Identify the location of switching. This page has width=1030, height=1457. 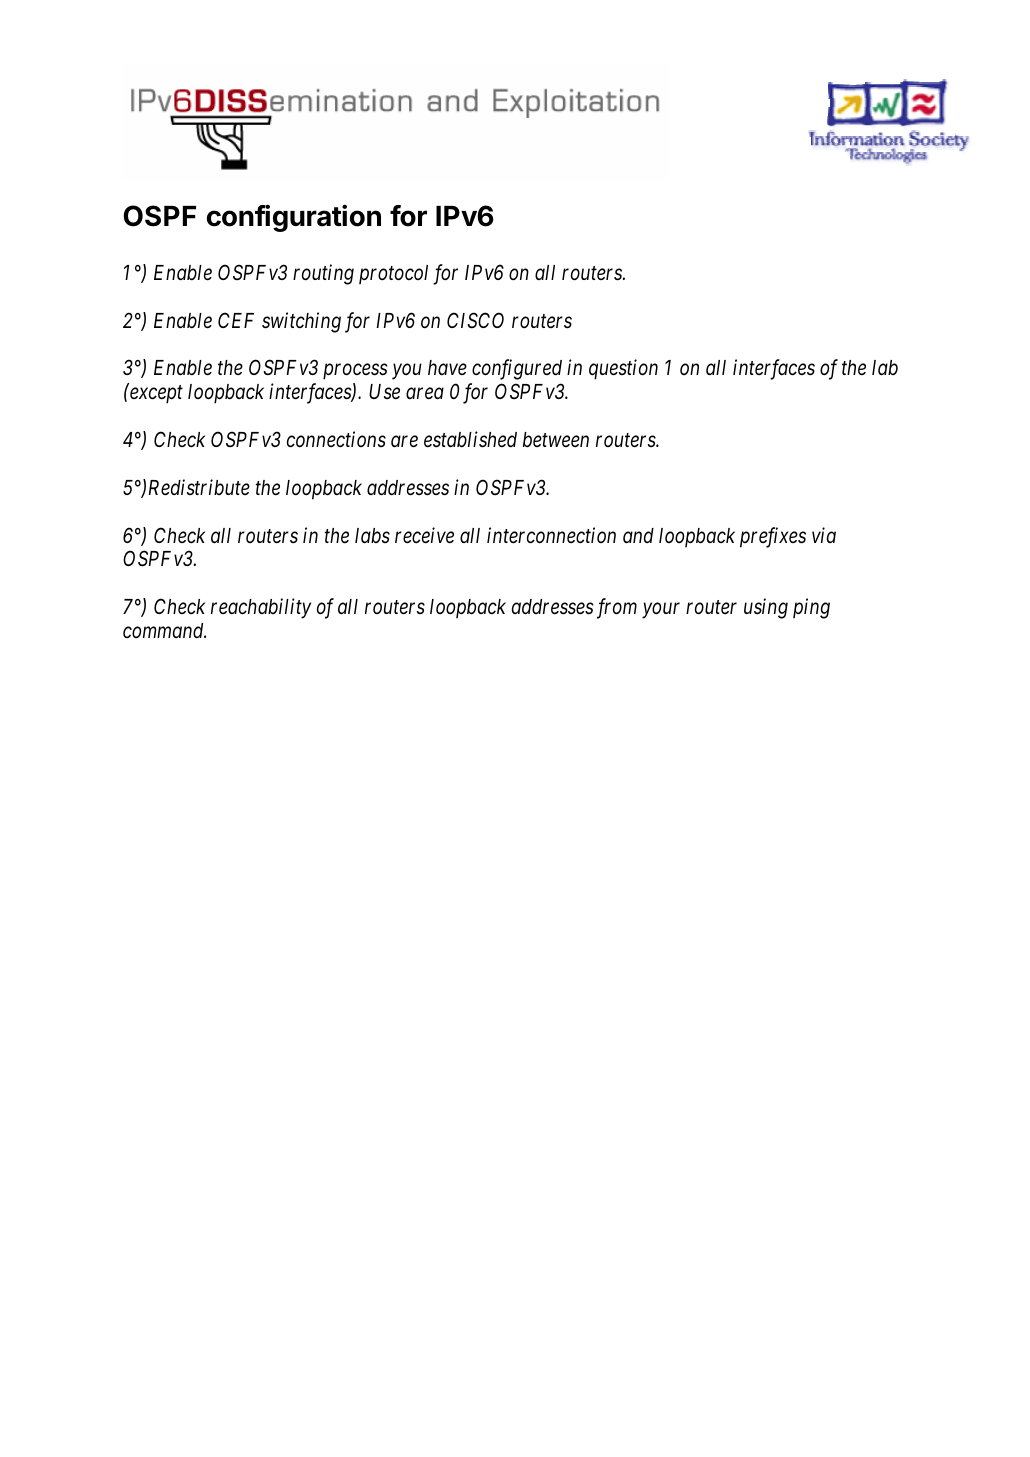
(301, 322).
